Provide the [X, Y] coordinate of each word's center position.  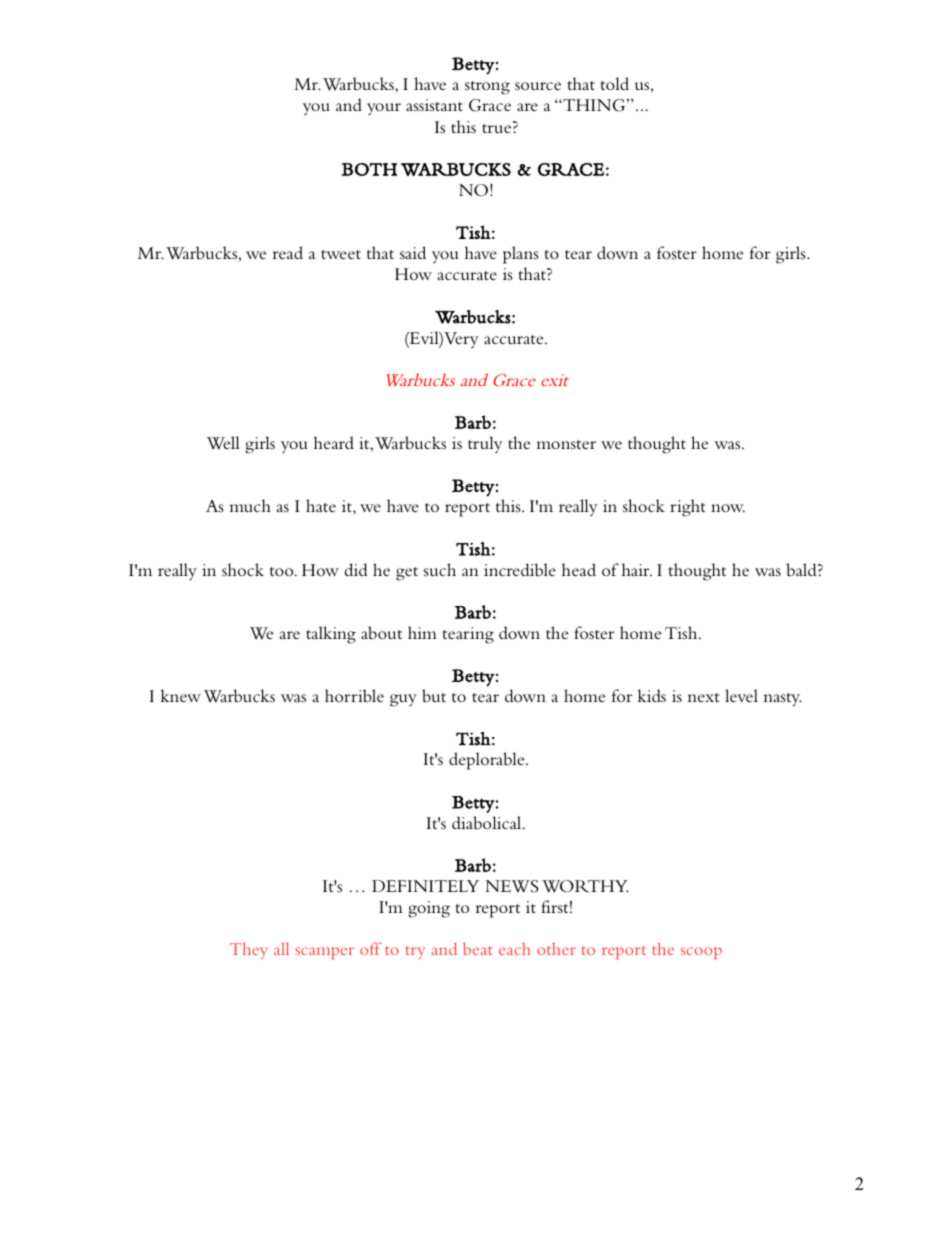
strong [487, 88]
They [249, 950]
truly [485, 444]
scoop [701, 953]
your [384, 109]
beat [477, 948]
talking [331, 635]
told [615, 83]
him [422, 632]
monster [566, 444]
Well [223, 443]
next [704, 697]
